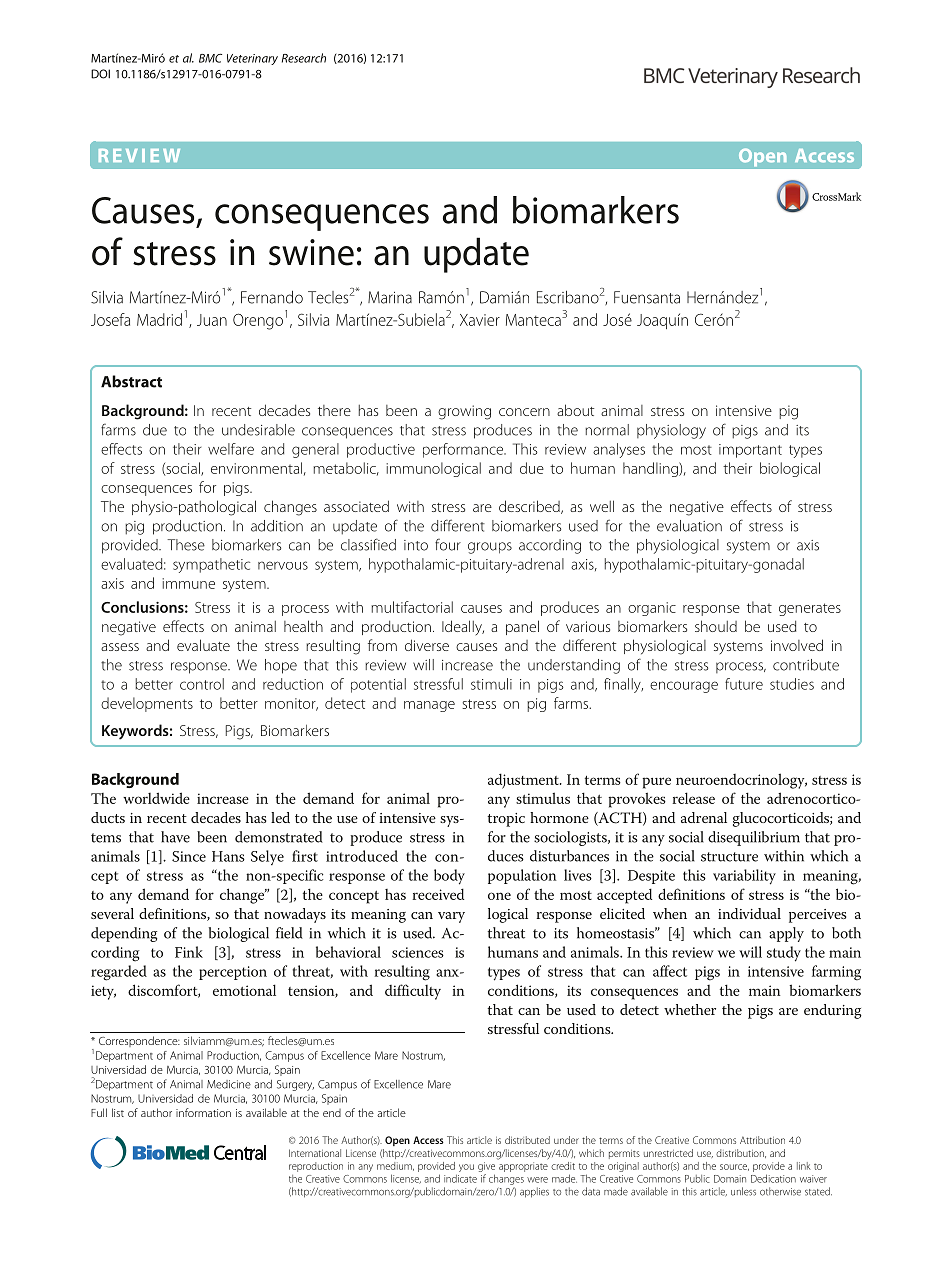 The width and height of the document is (952, 1265). I want to click on Juan, so click(212, 320).
